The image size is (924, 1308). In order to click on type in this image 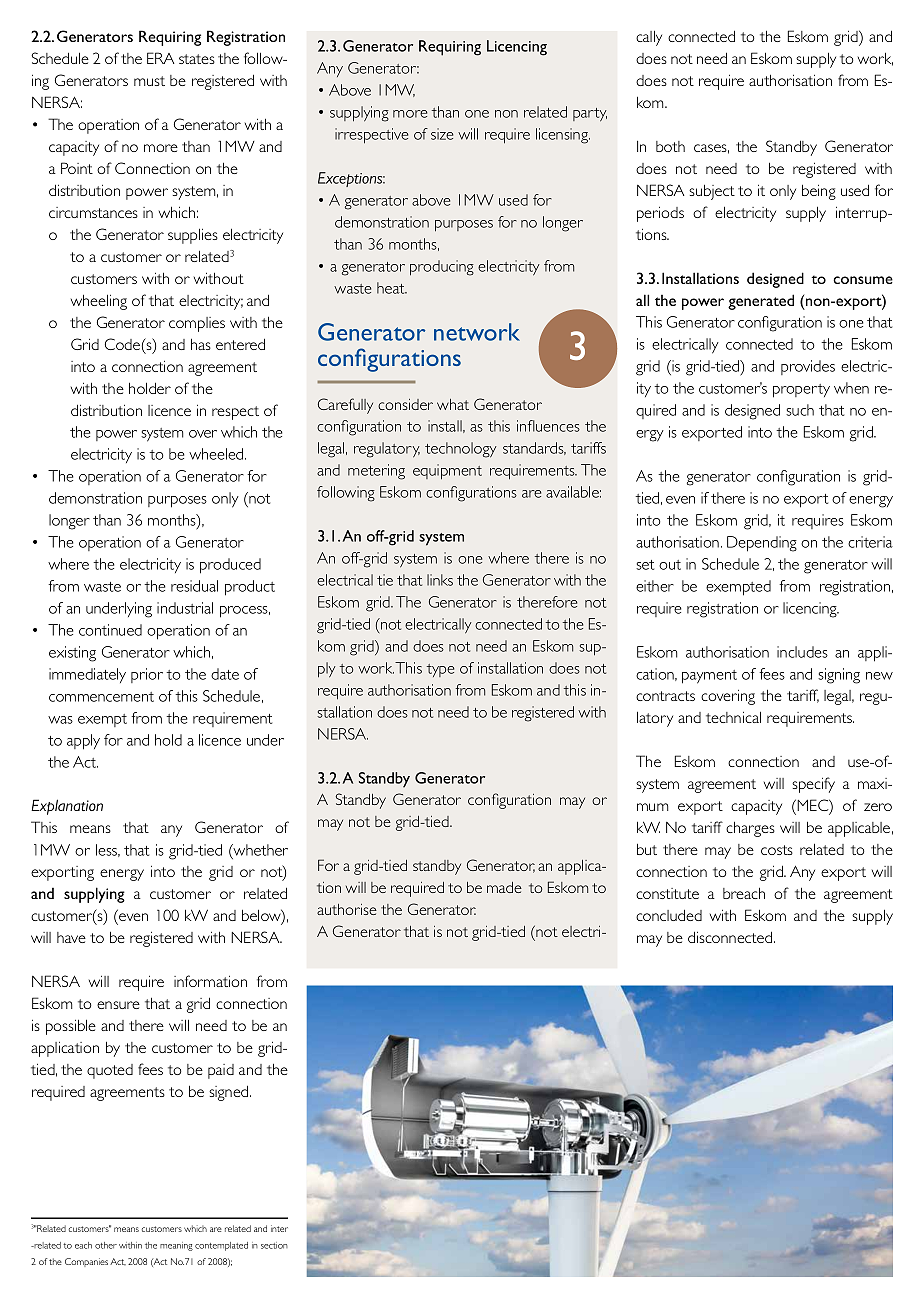, I will do `click(440, 670)`.
